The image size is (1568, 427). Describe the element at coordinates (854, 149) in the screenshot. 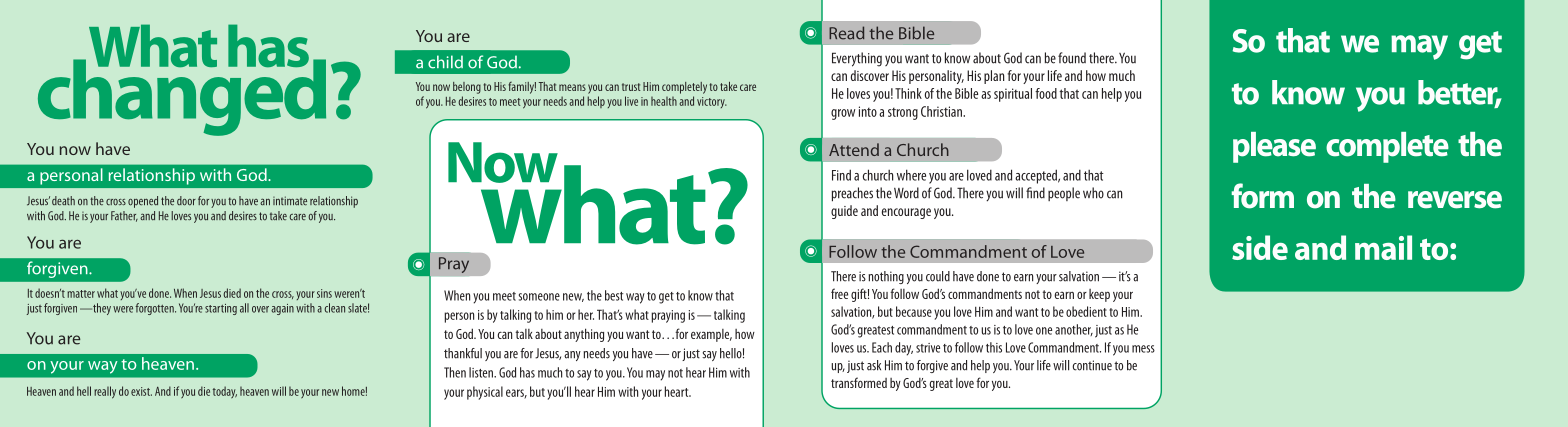

I see `Attend` at that location.
